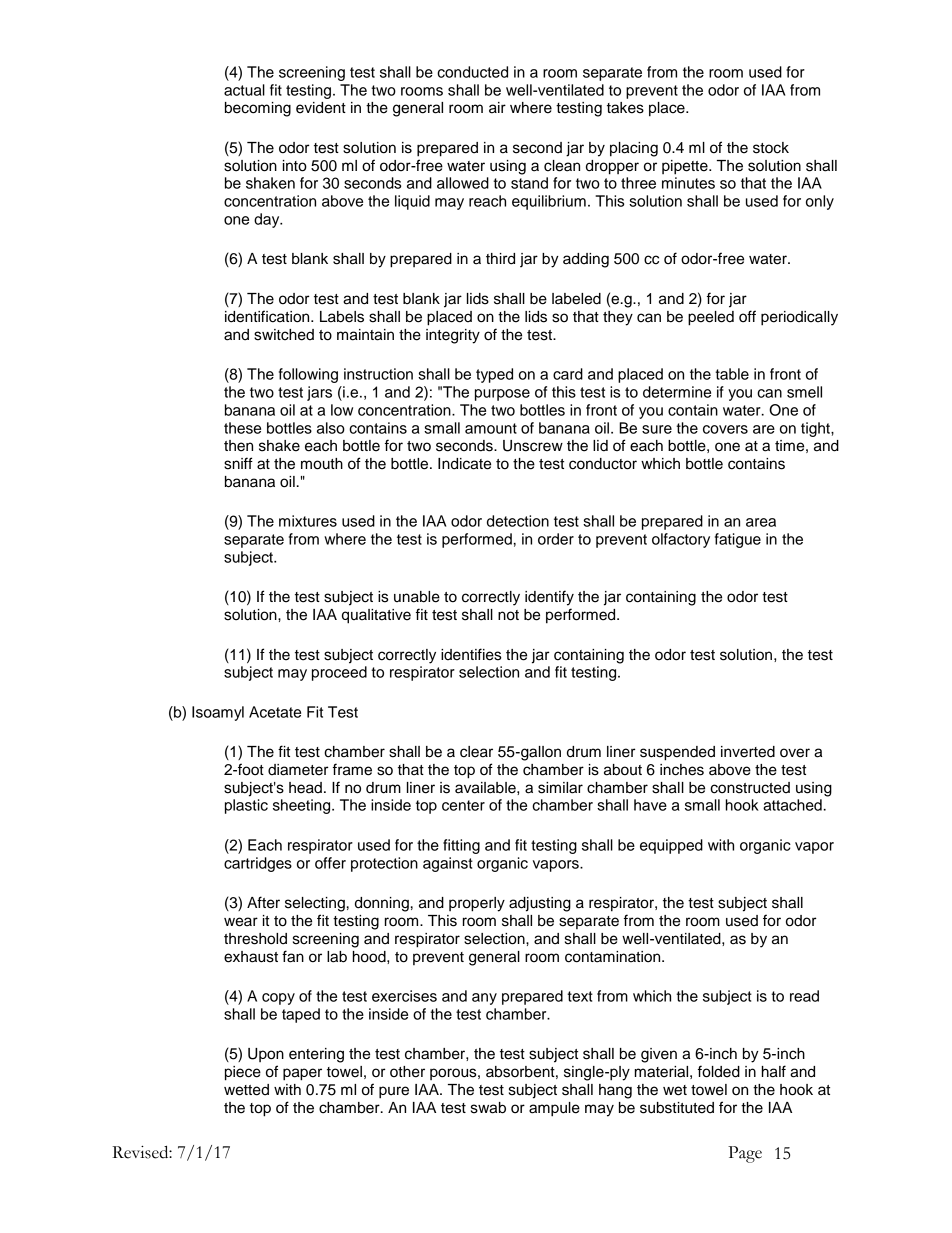  I want to click on swab, so click(488, 1108).
